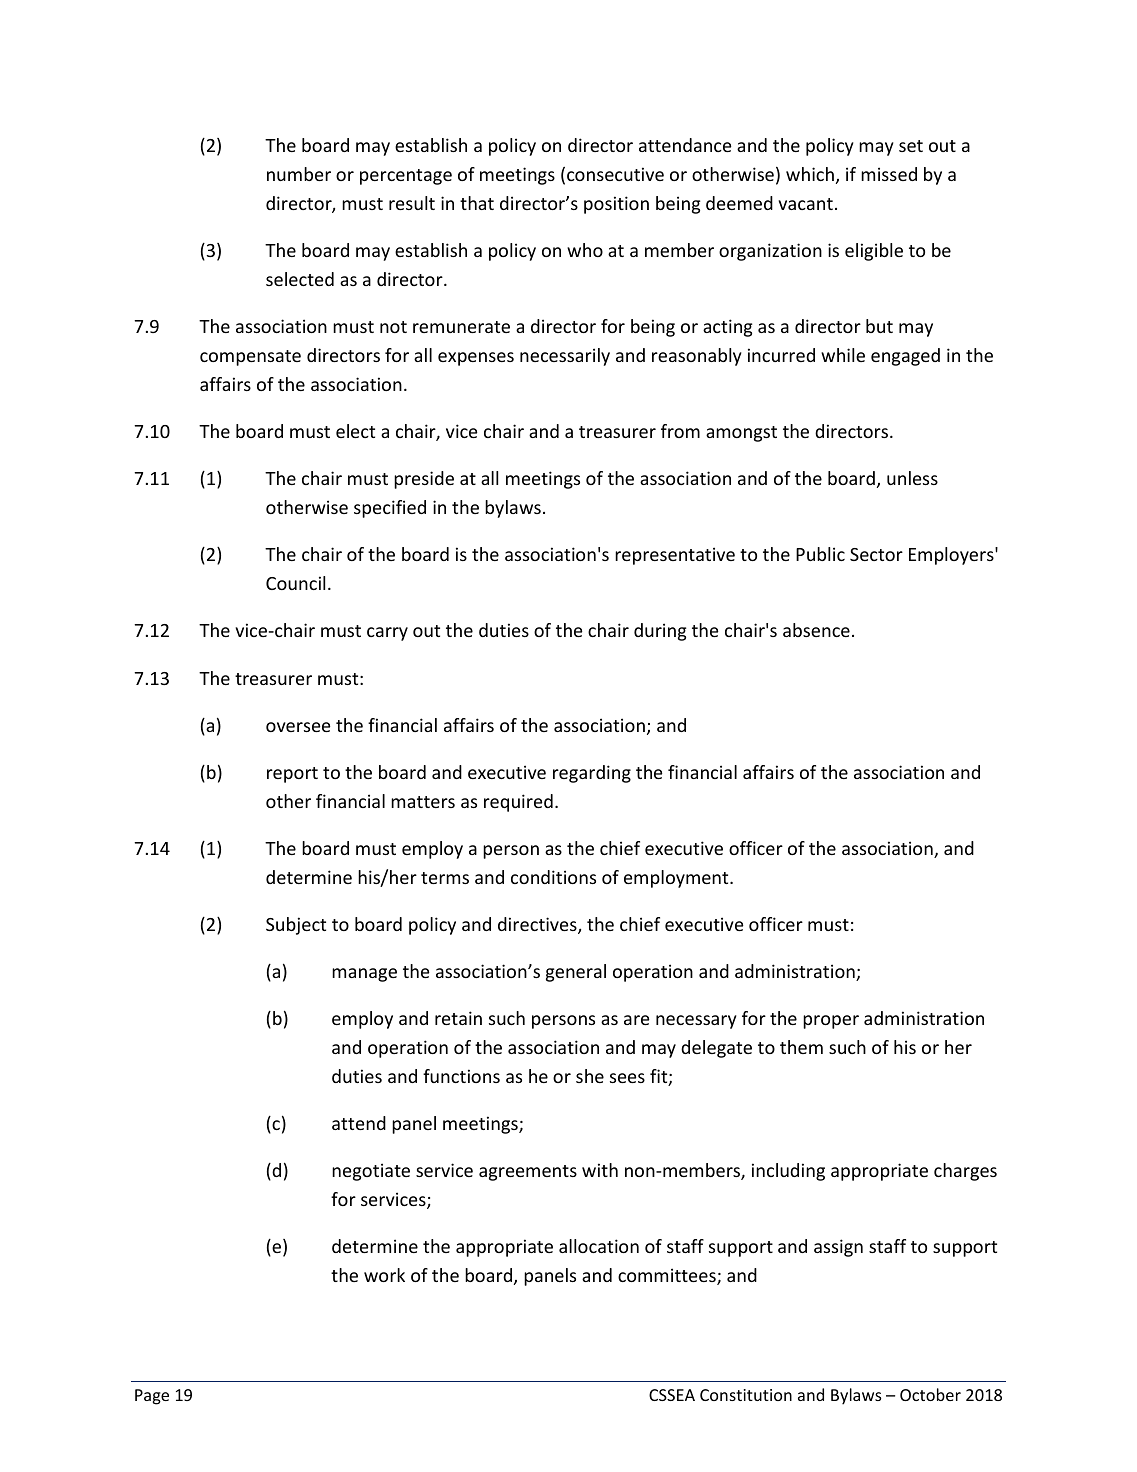 The image size is (1137, 1472). Describe the element at coordinates (831, 1022) in the screenshot. I see `proper` at that location.
